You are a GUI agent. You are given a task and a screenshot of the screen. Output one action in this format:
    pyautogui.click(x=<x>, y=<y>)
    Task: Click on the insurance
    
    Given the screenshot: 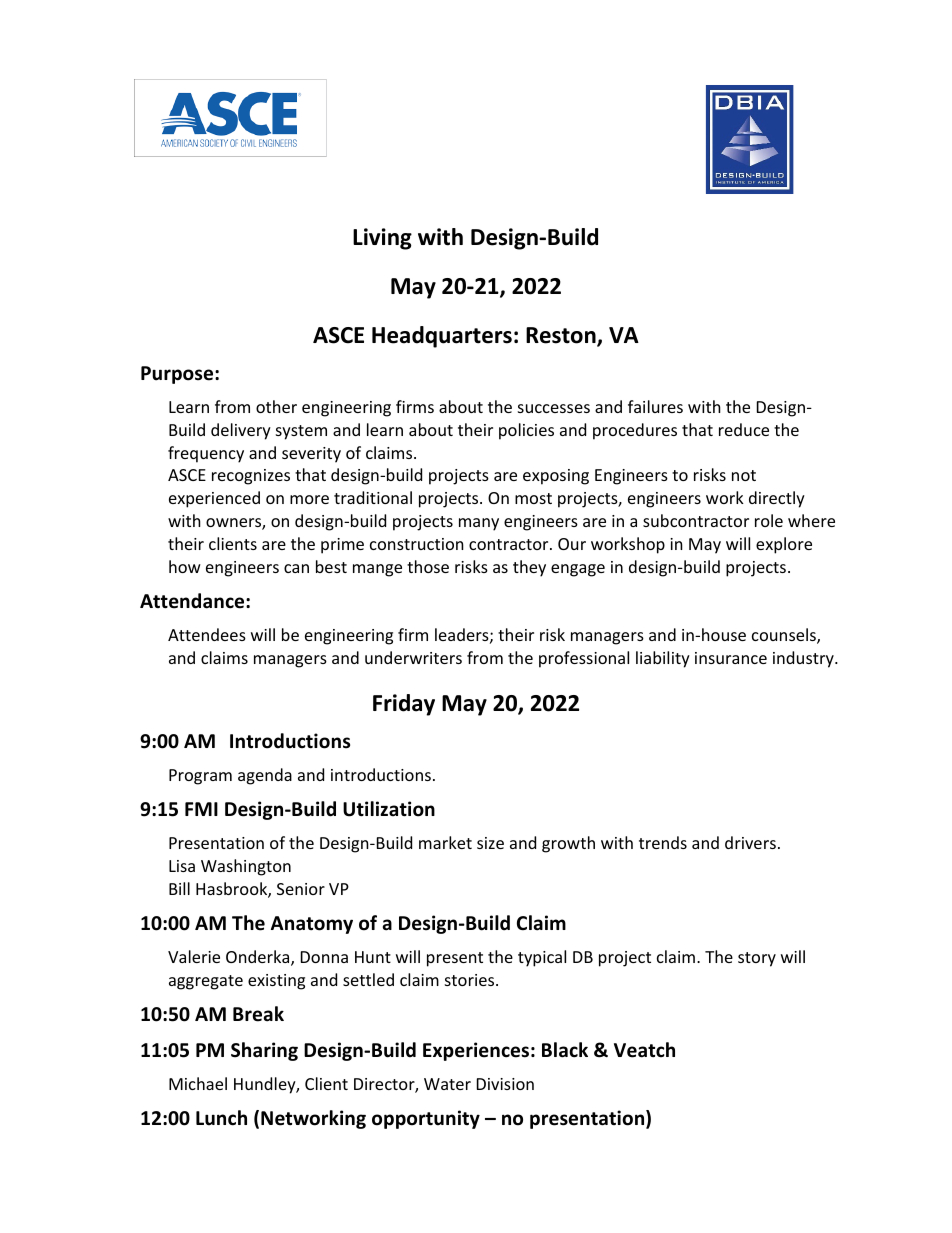 What is the action you would take?
    pyautogui.click(x=731, y=658)
